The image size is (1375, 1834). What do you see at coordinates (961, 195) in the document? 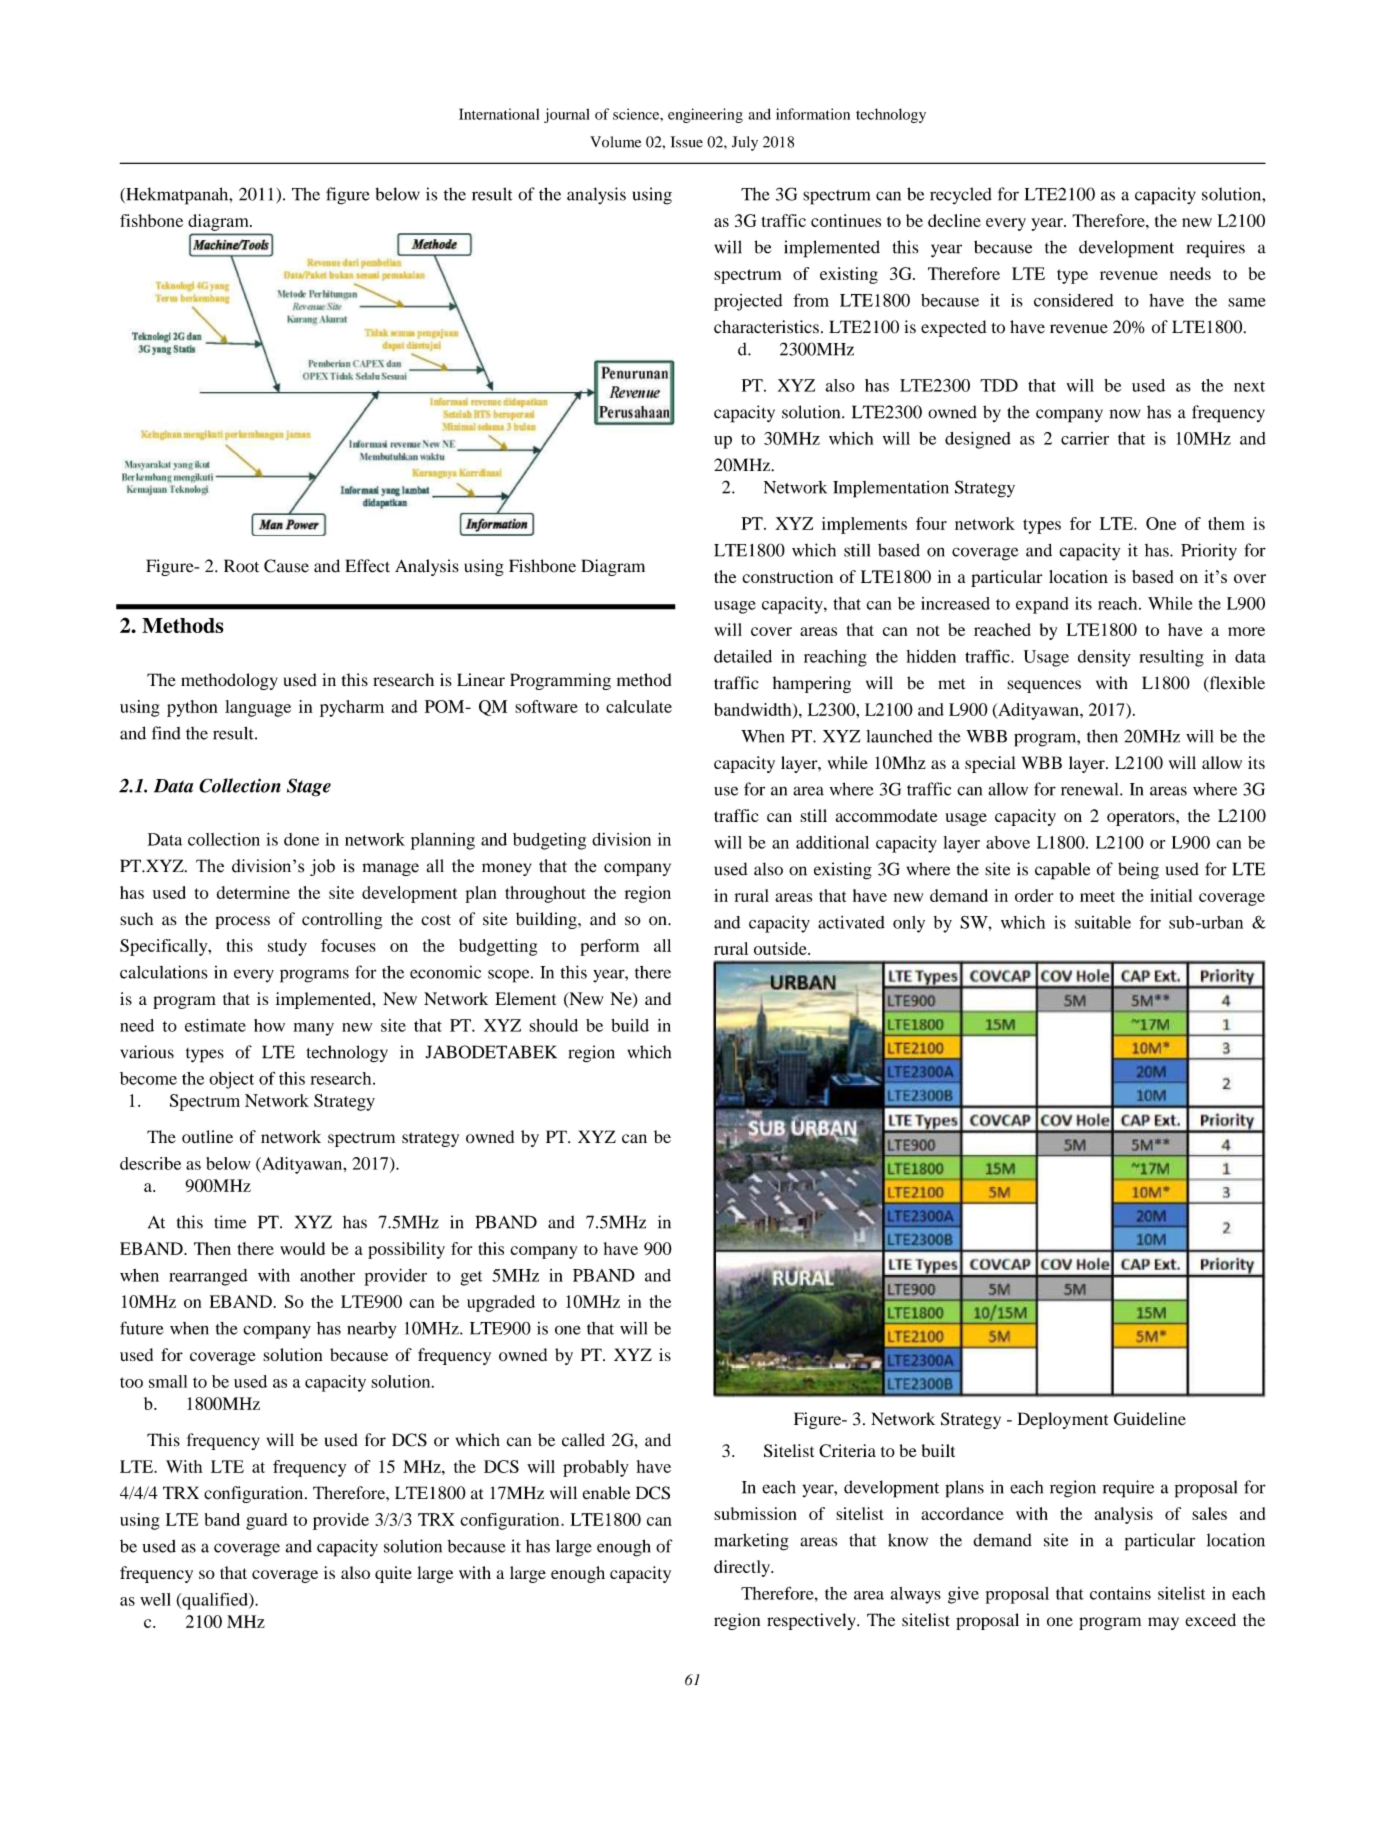
I see `recycled` at bounding box center [961, 195].
